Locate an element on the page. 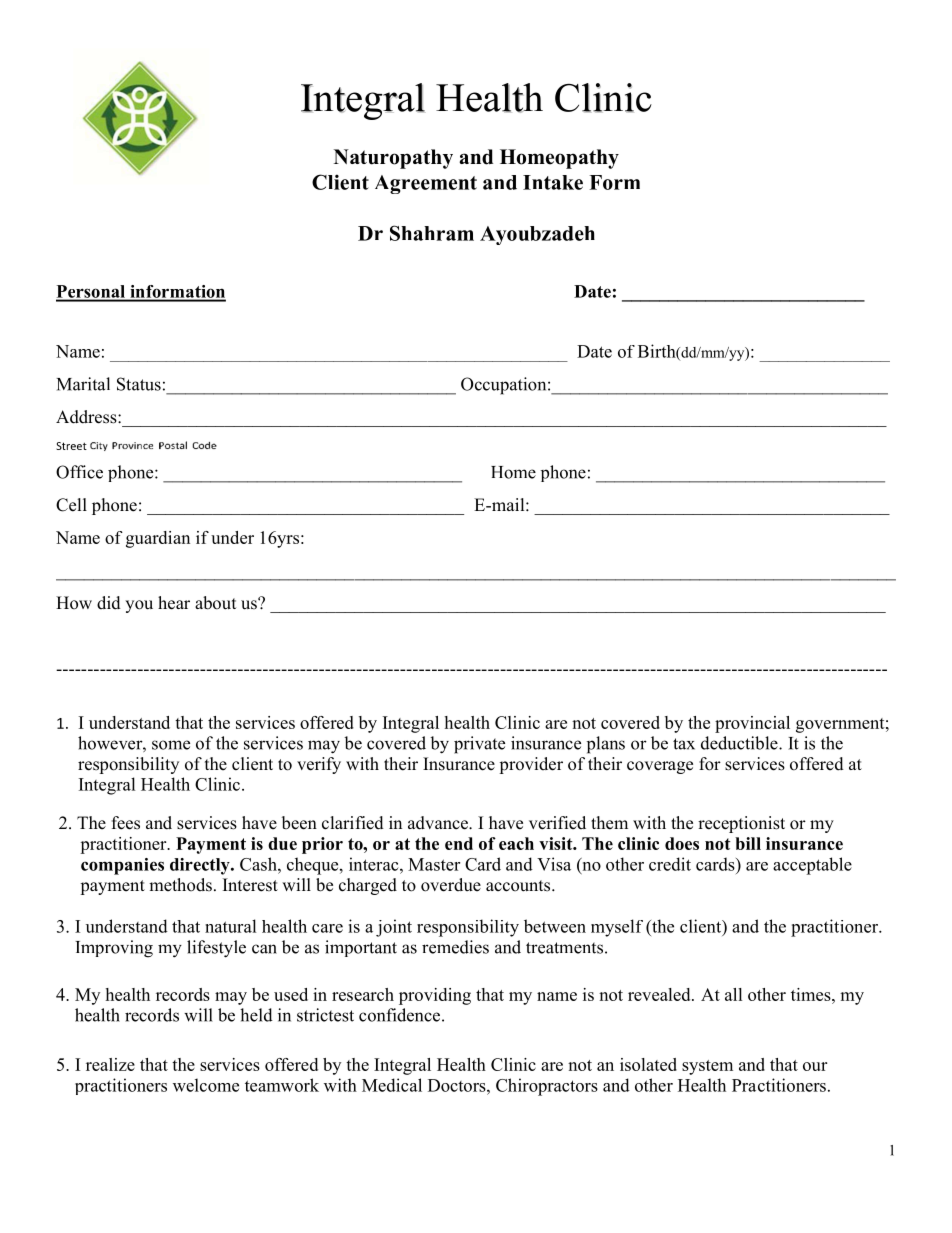 The width and height of the page is (952, 1233). provincial is located at coordinates (752, 724).
